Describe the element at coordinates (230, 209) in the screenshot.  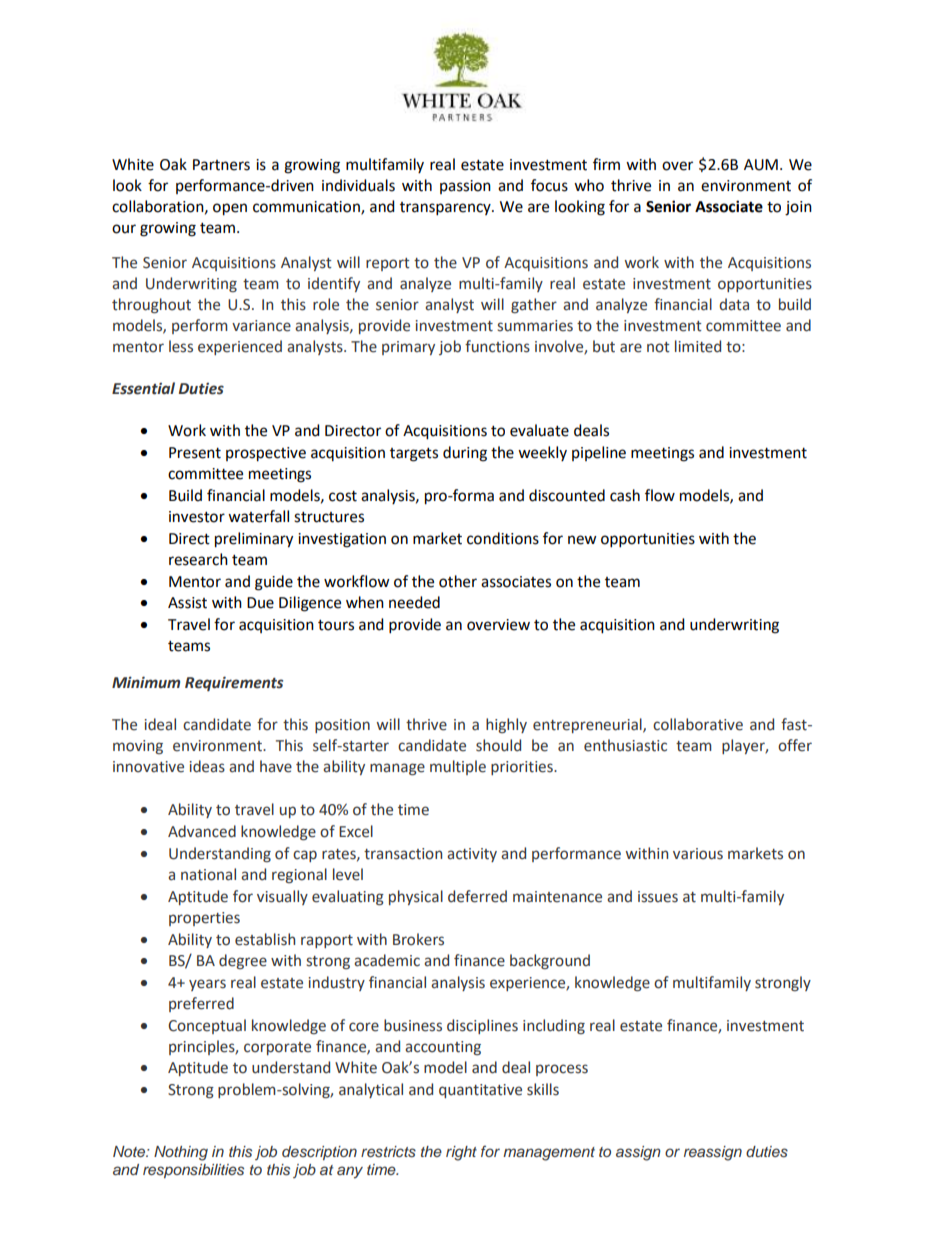
I see `open` at that location.
